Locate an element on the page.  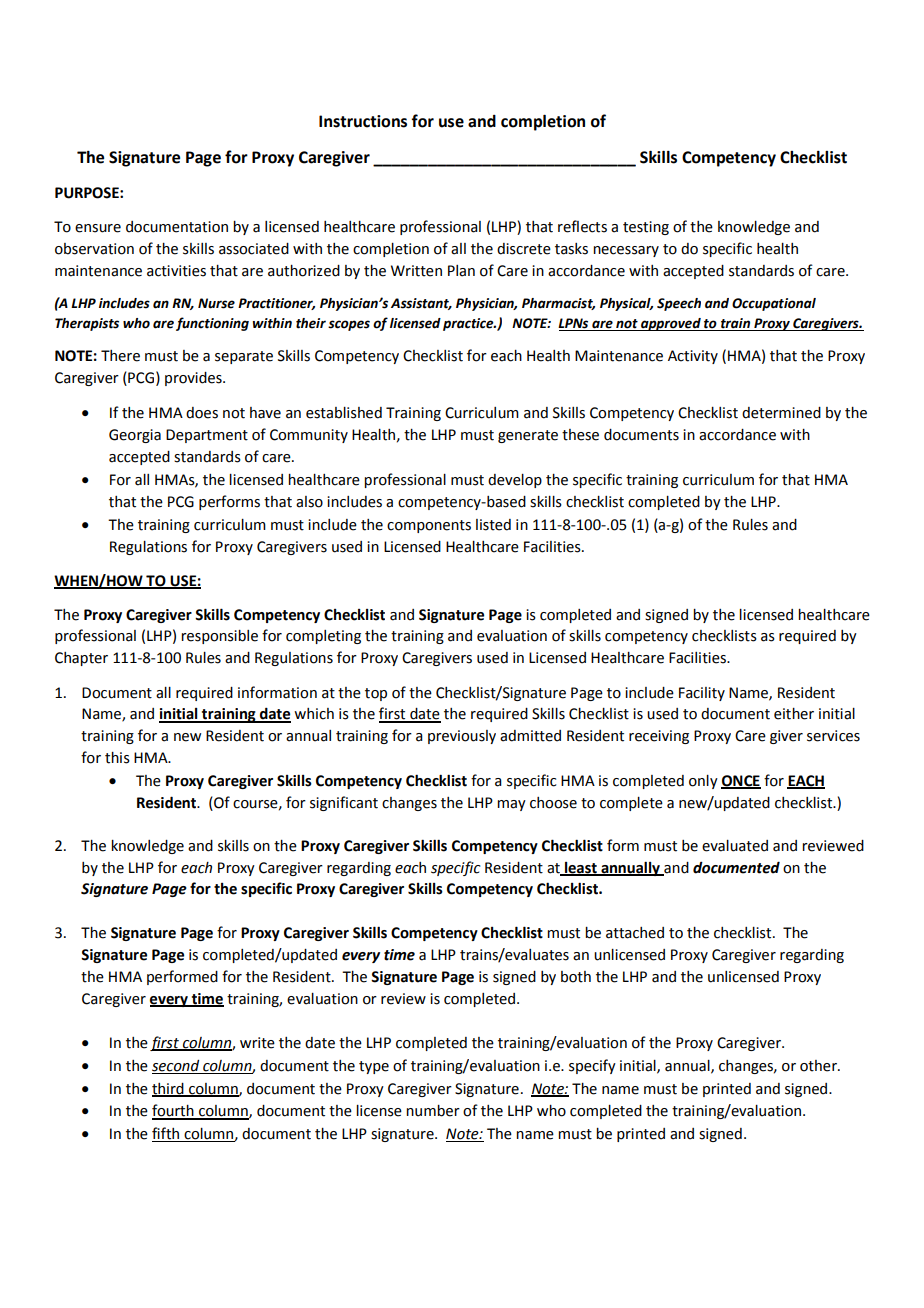
ensure is located at coordinates (98, 228).
